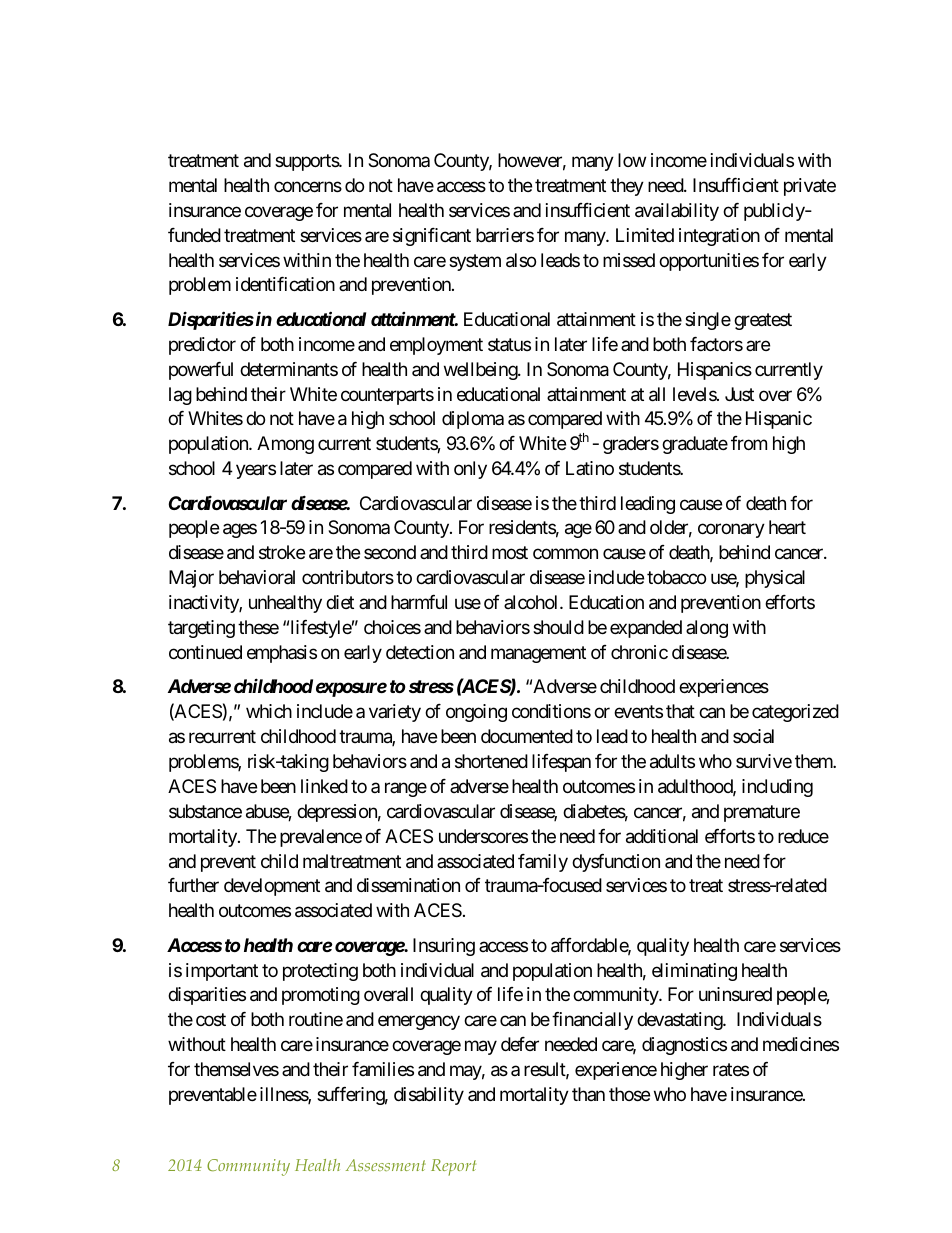 The height and width of the page is (1233, 952). I want to click on integration, so click(719, 237).
